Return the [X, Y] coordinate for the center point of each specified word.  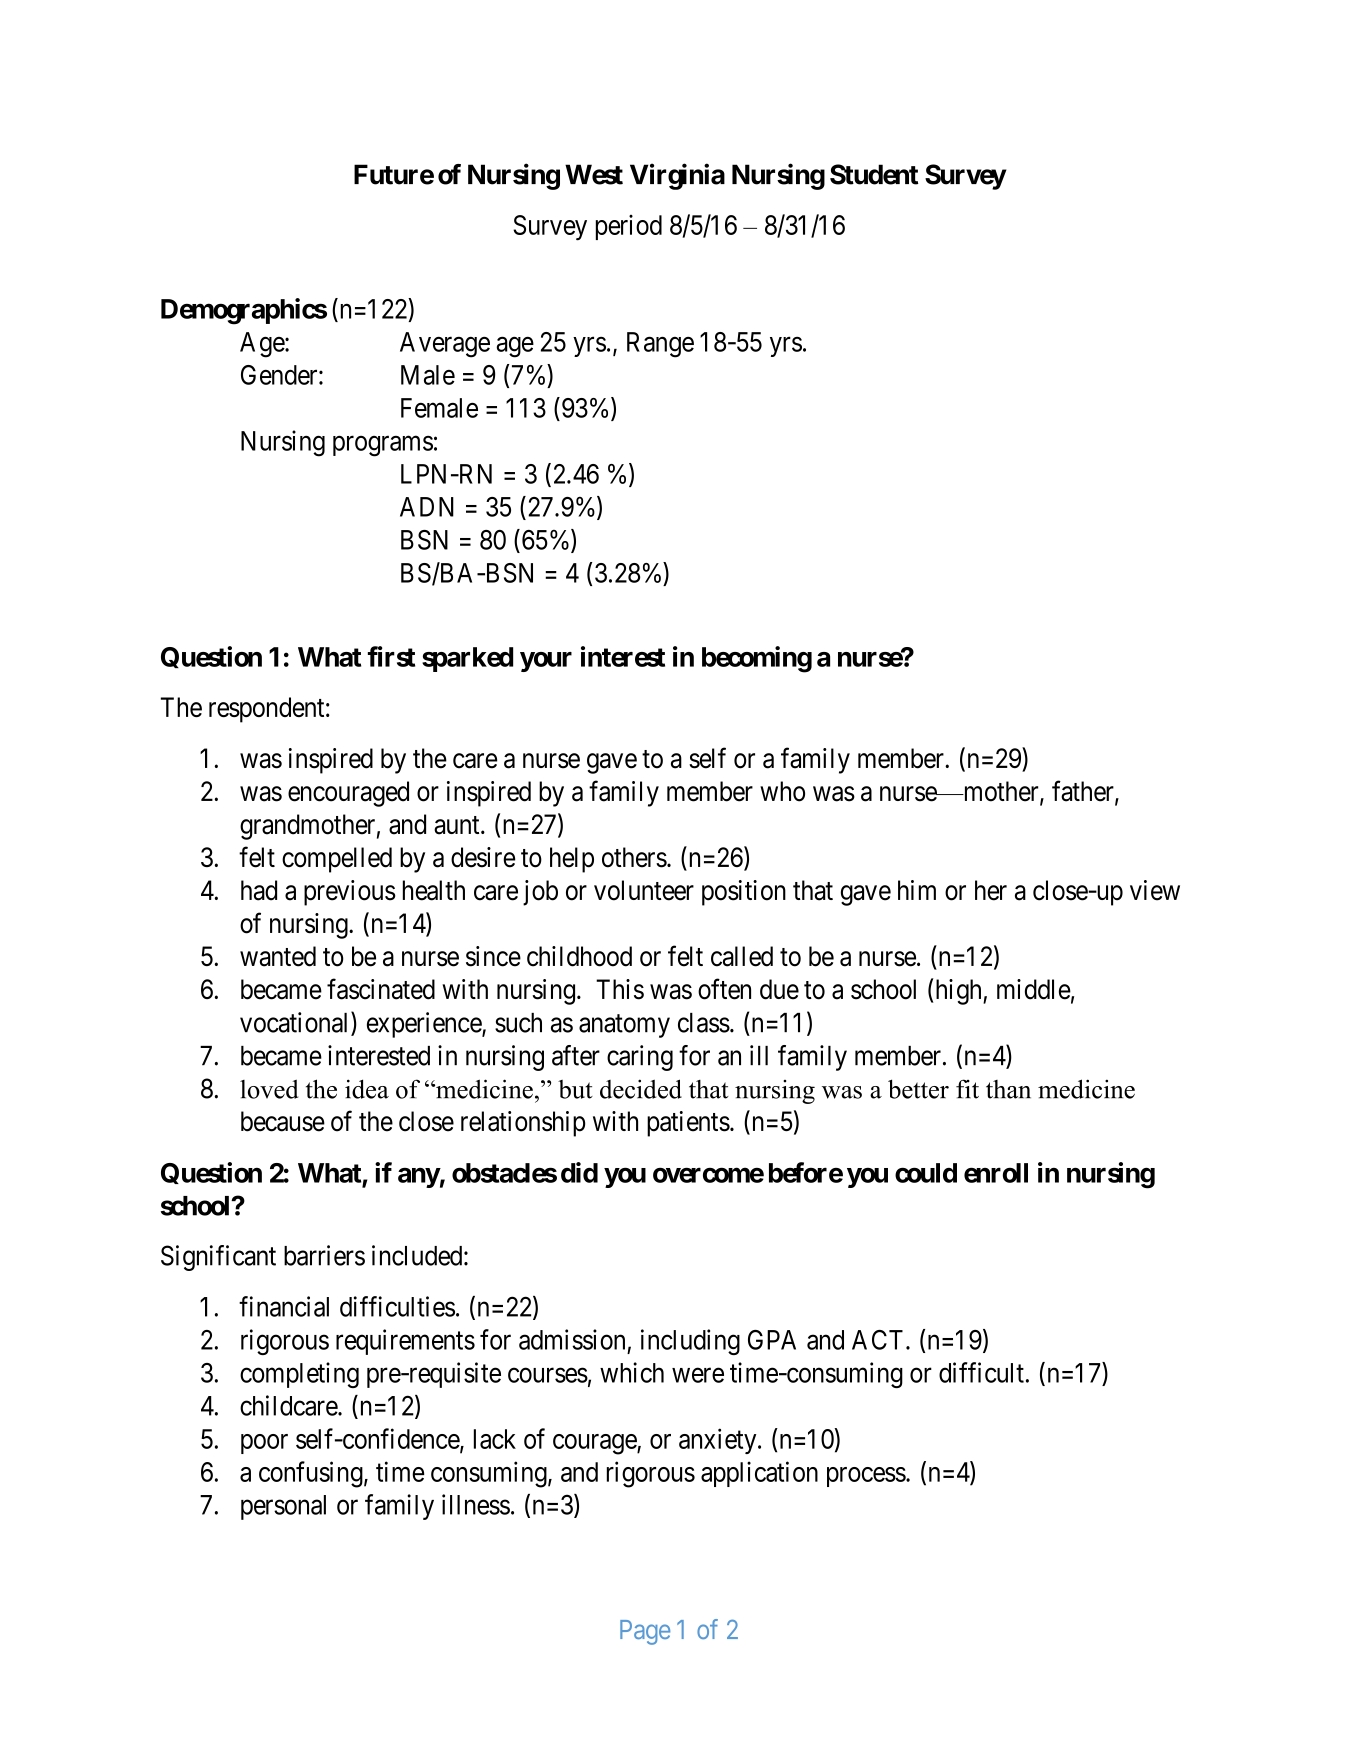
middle [1034, 989]
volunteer [644, 890]
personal [283, 1507]
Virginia [677, 176]
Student [874, 174]
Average [445, 345]
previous [350, 893]
